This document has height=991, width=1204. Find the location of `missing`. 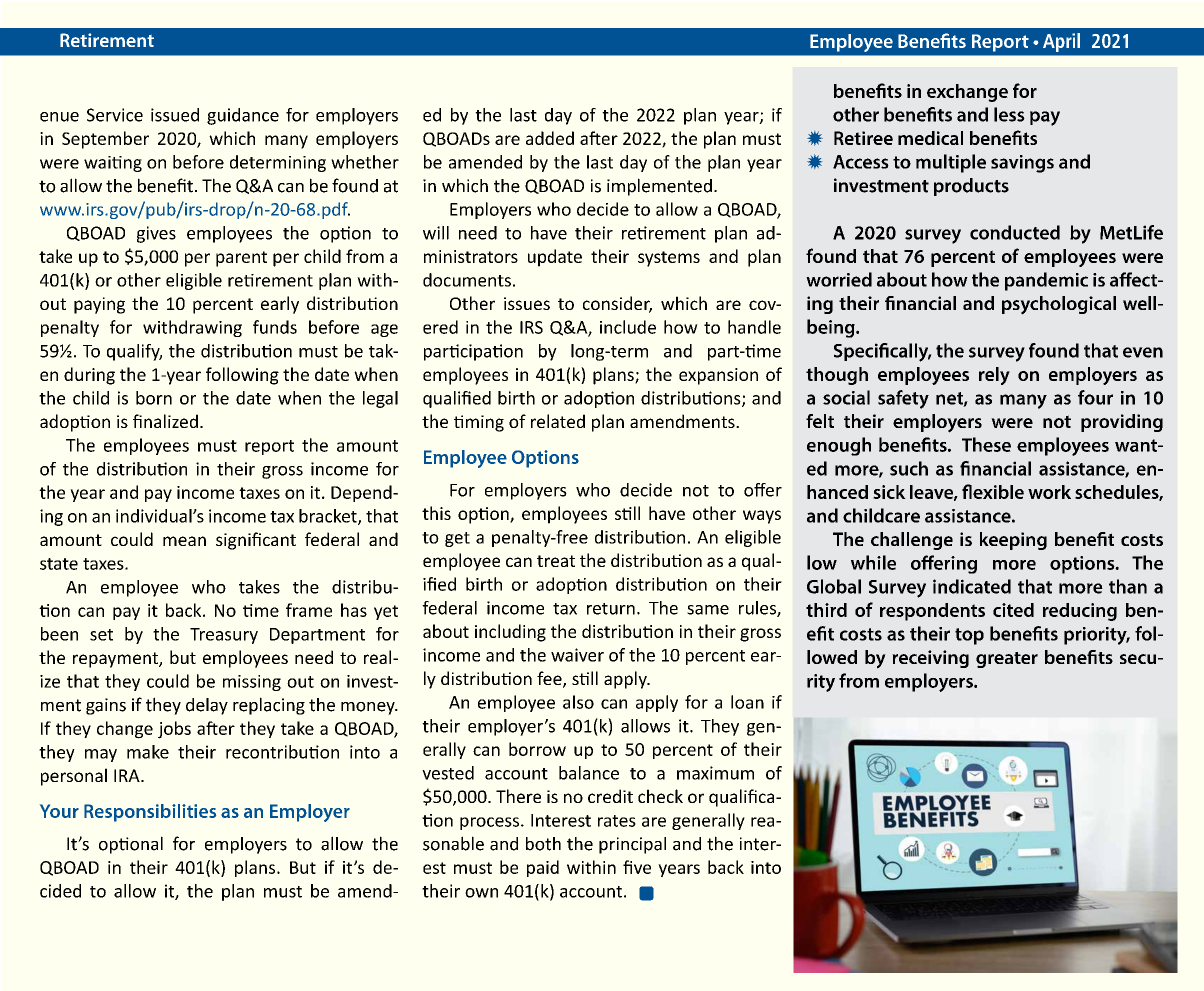

missing is located at coordinates (252, 683).
